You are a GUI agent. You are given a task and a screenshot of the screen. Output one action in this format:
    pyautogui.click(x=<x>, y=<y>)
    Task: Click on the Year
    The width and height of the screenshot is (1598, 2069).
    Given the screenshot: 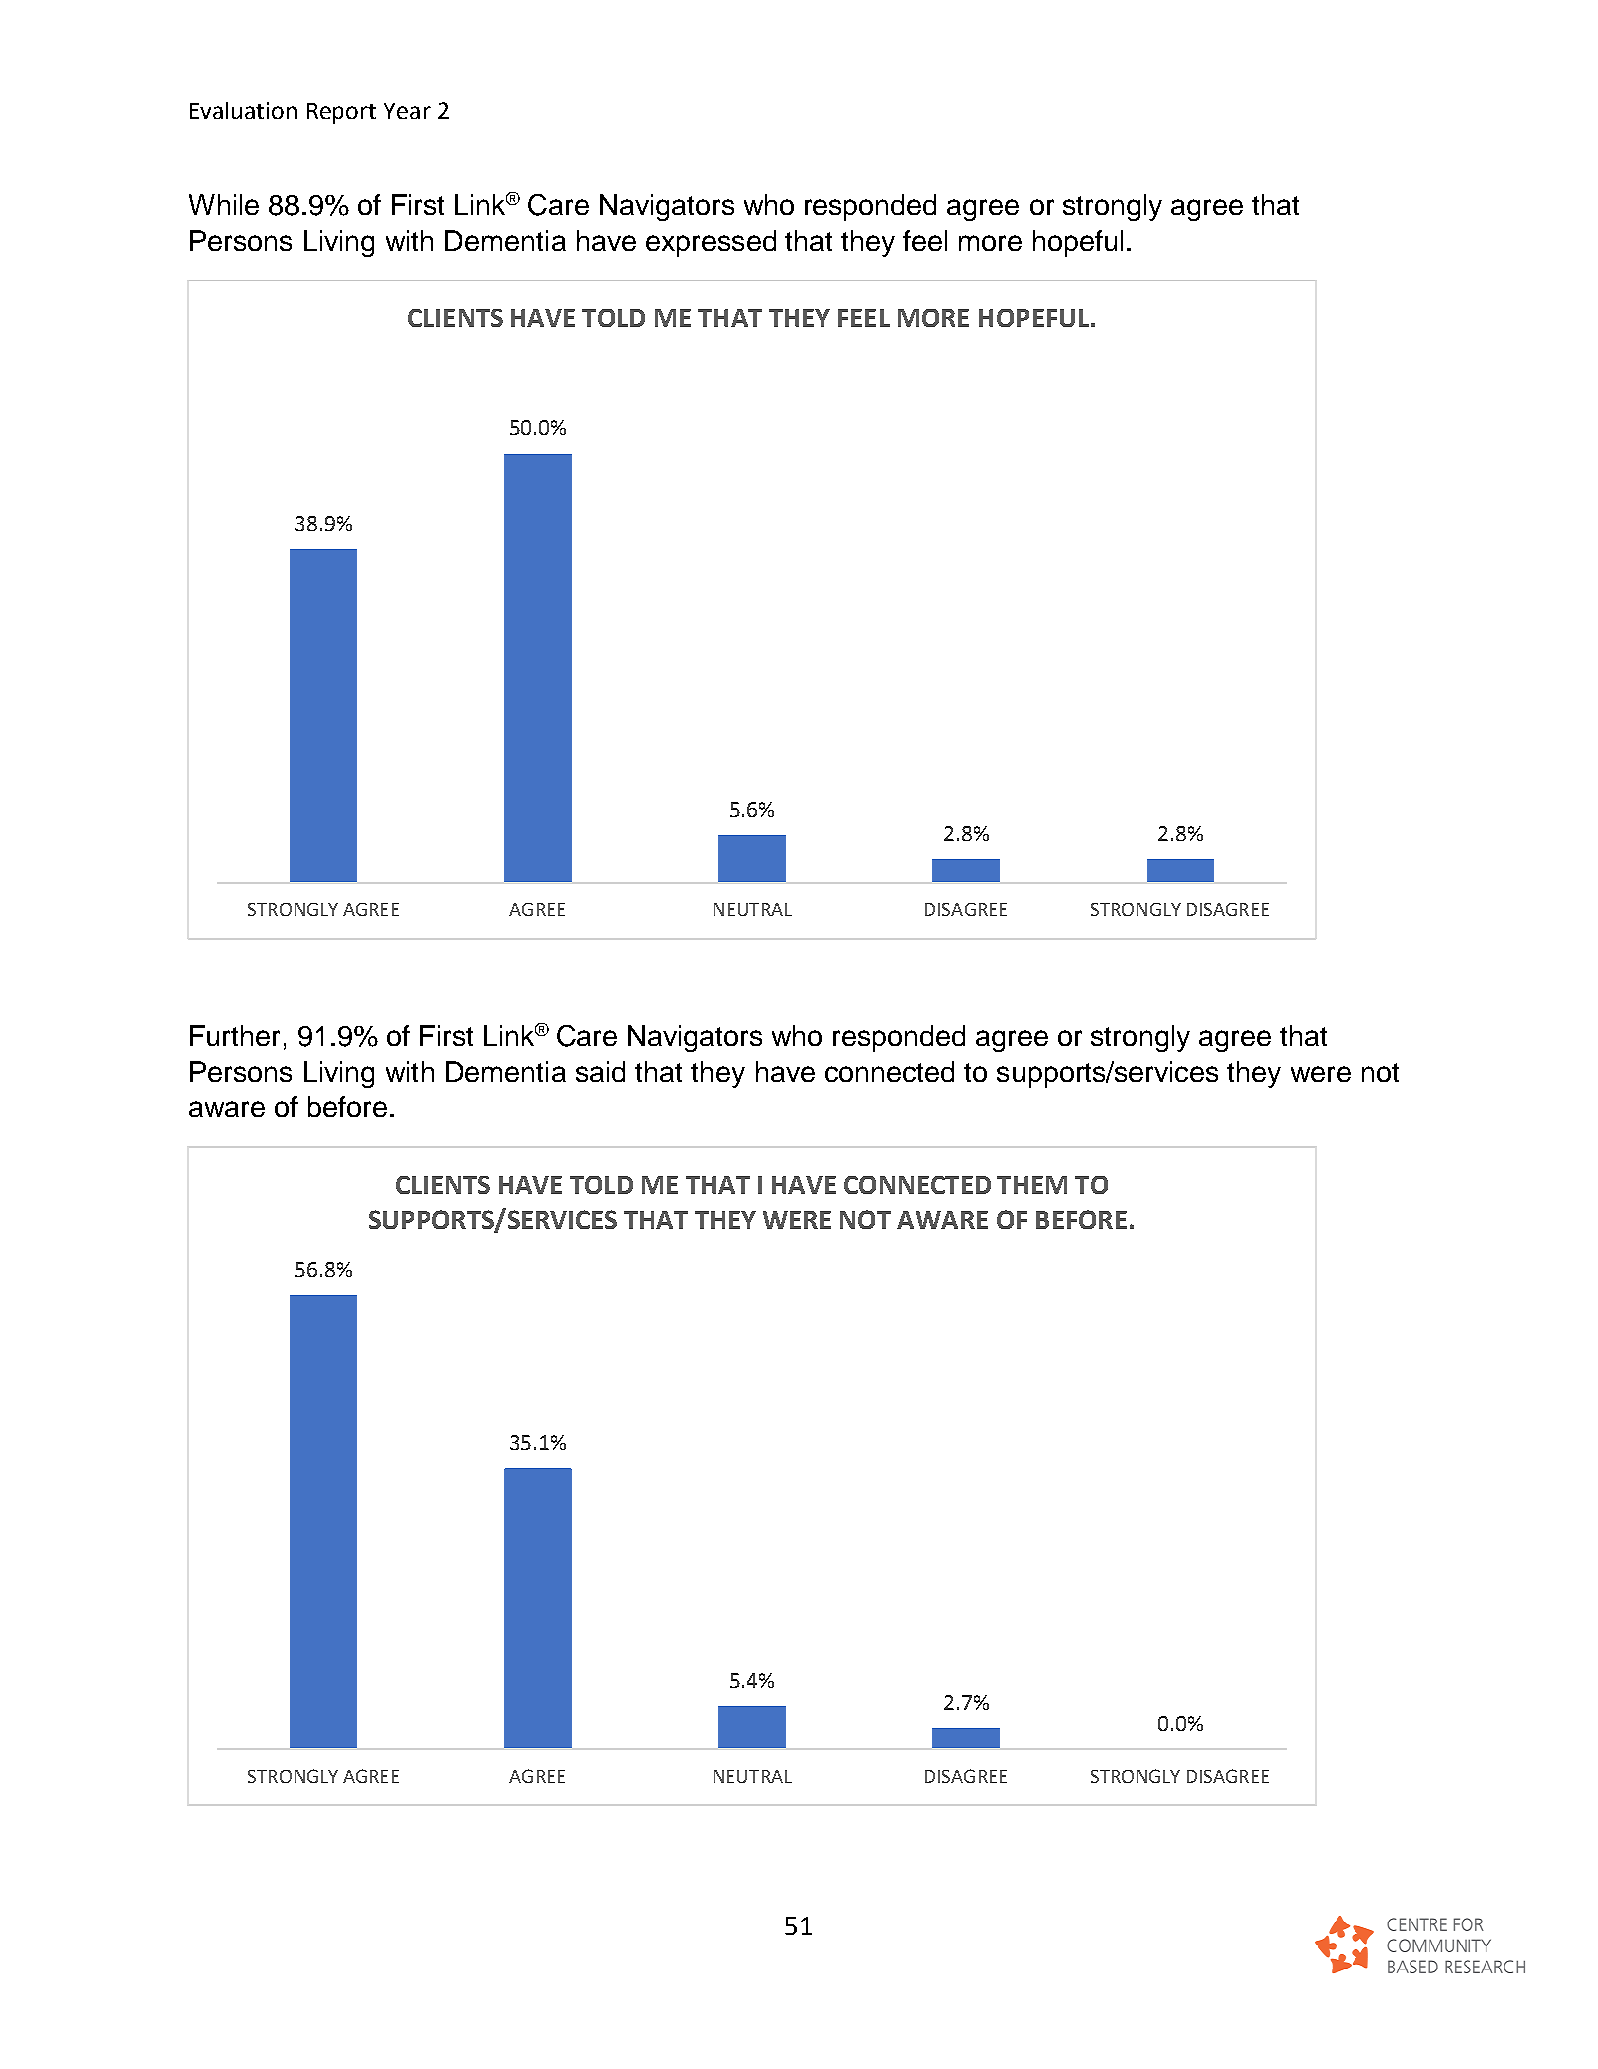 What is the action you would take?
    pyautogui.click(x=407, y=111)
